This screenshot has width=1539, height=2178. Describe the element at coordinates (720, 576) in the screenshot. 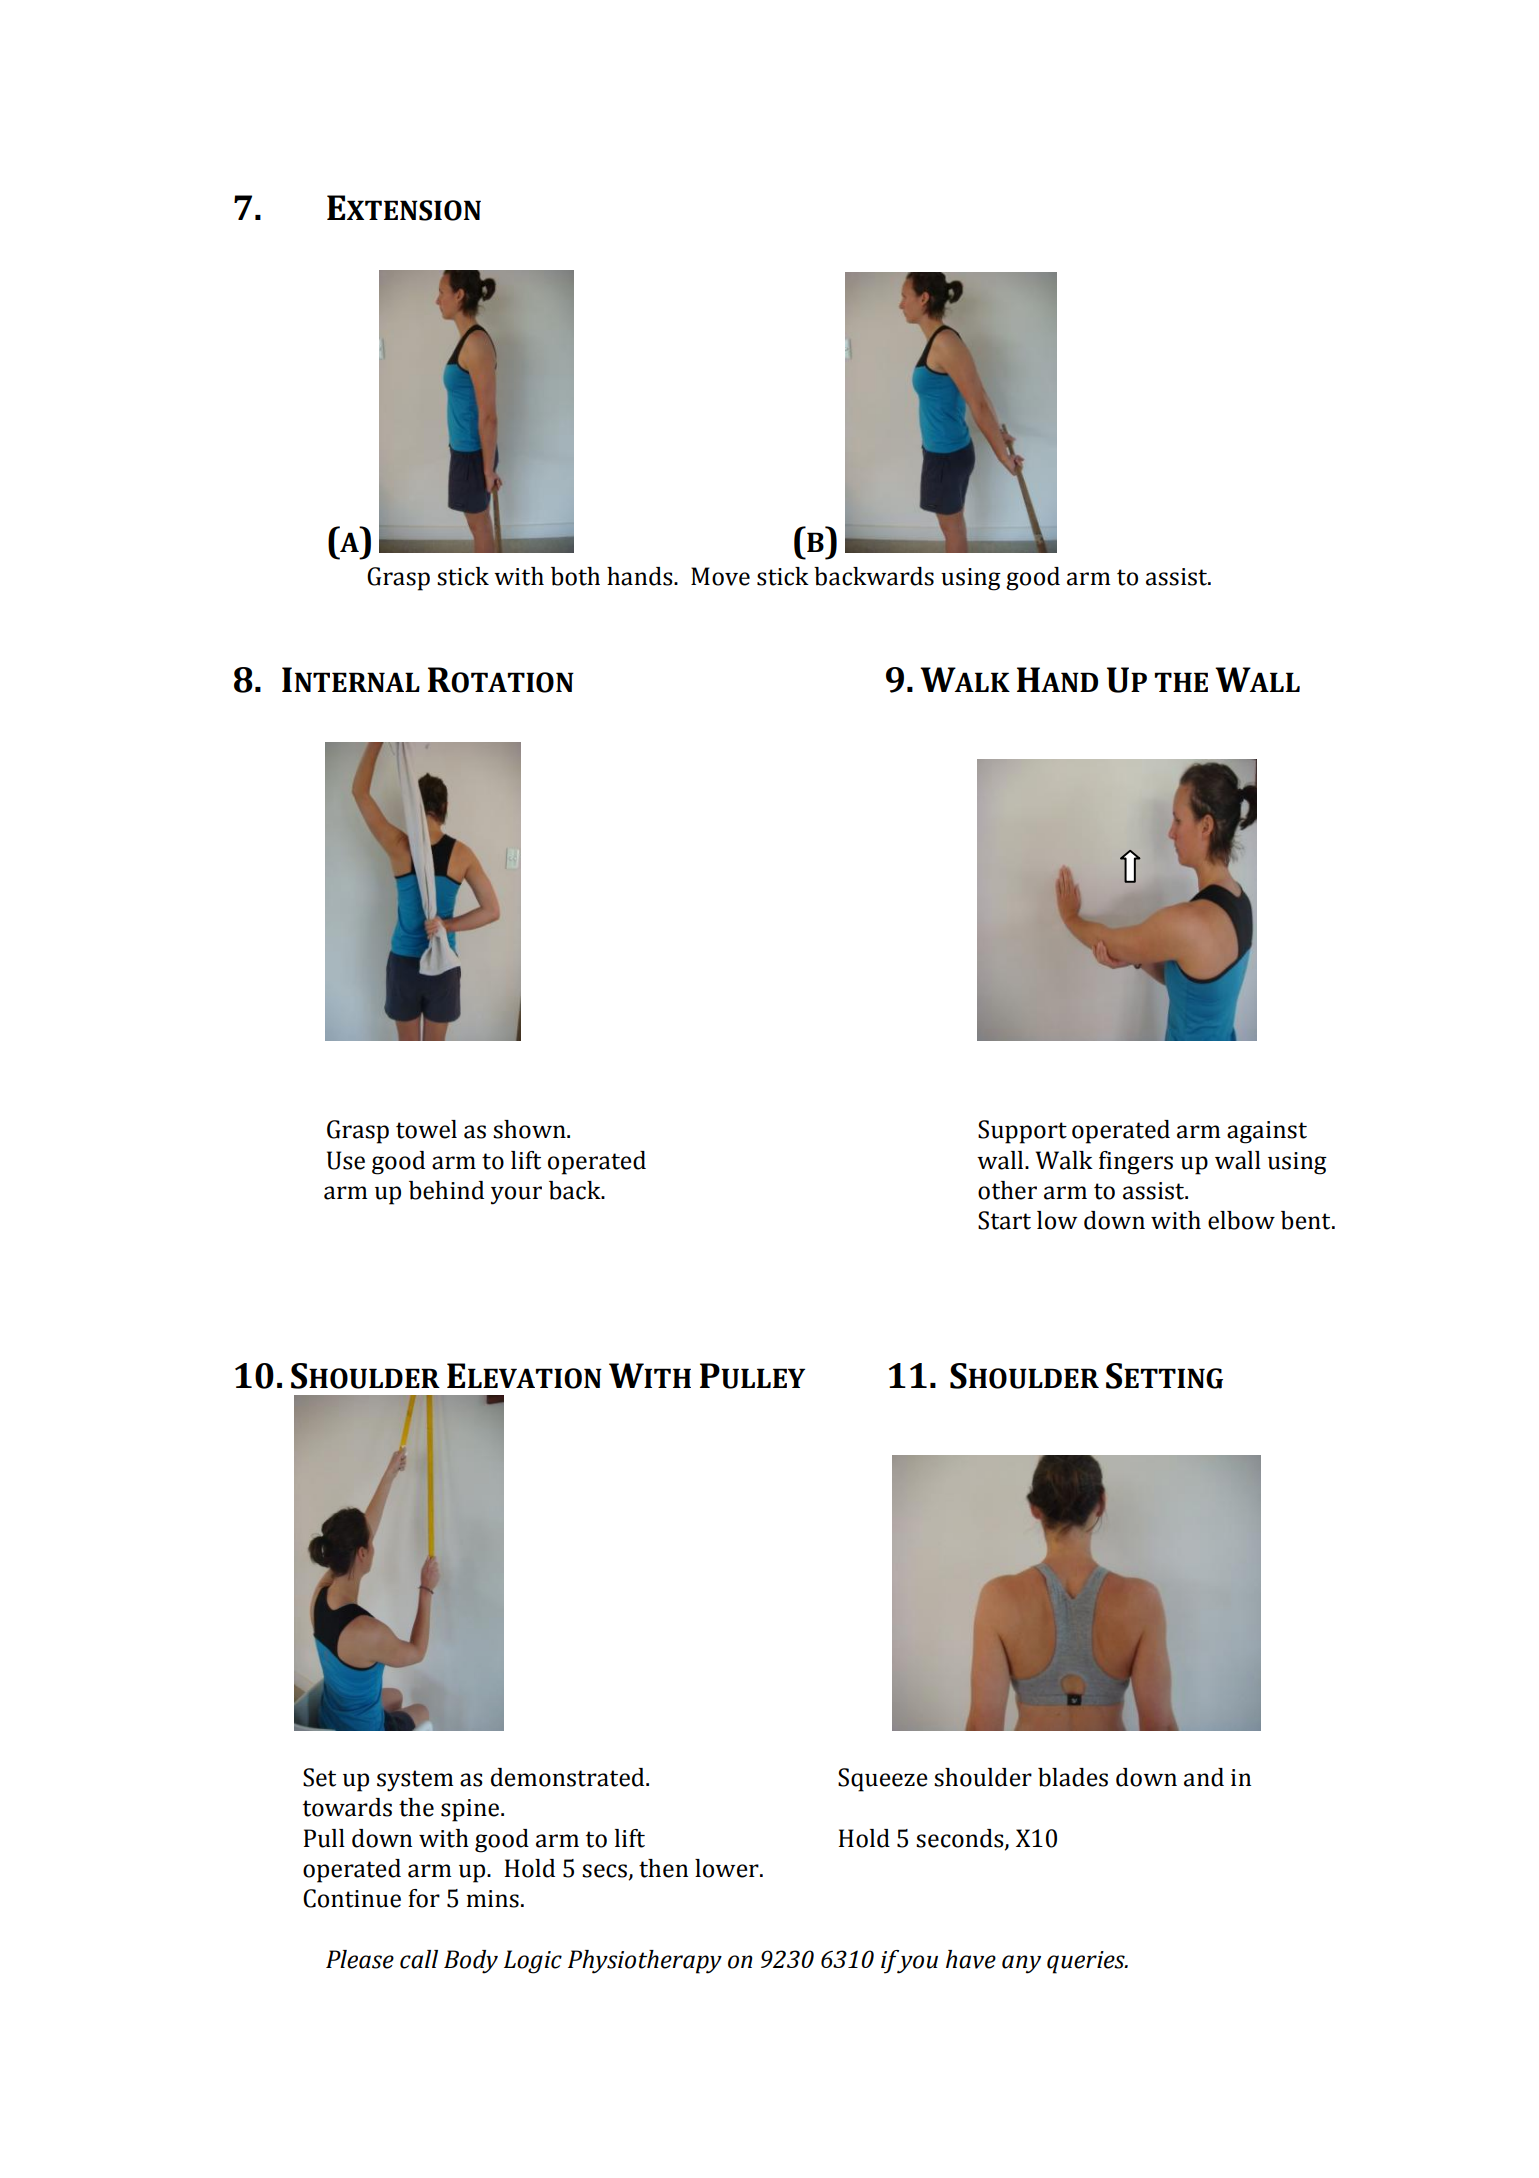

I see `Move` at that location.
